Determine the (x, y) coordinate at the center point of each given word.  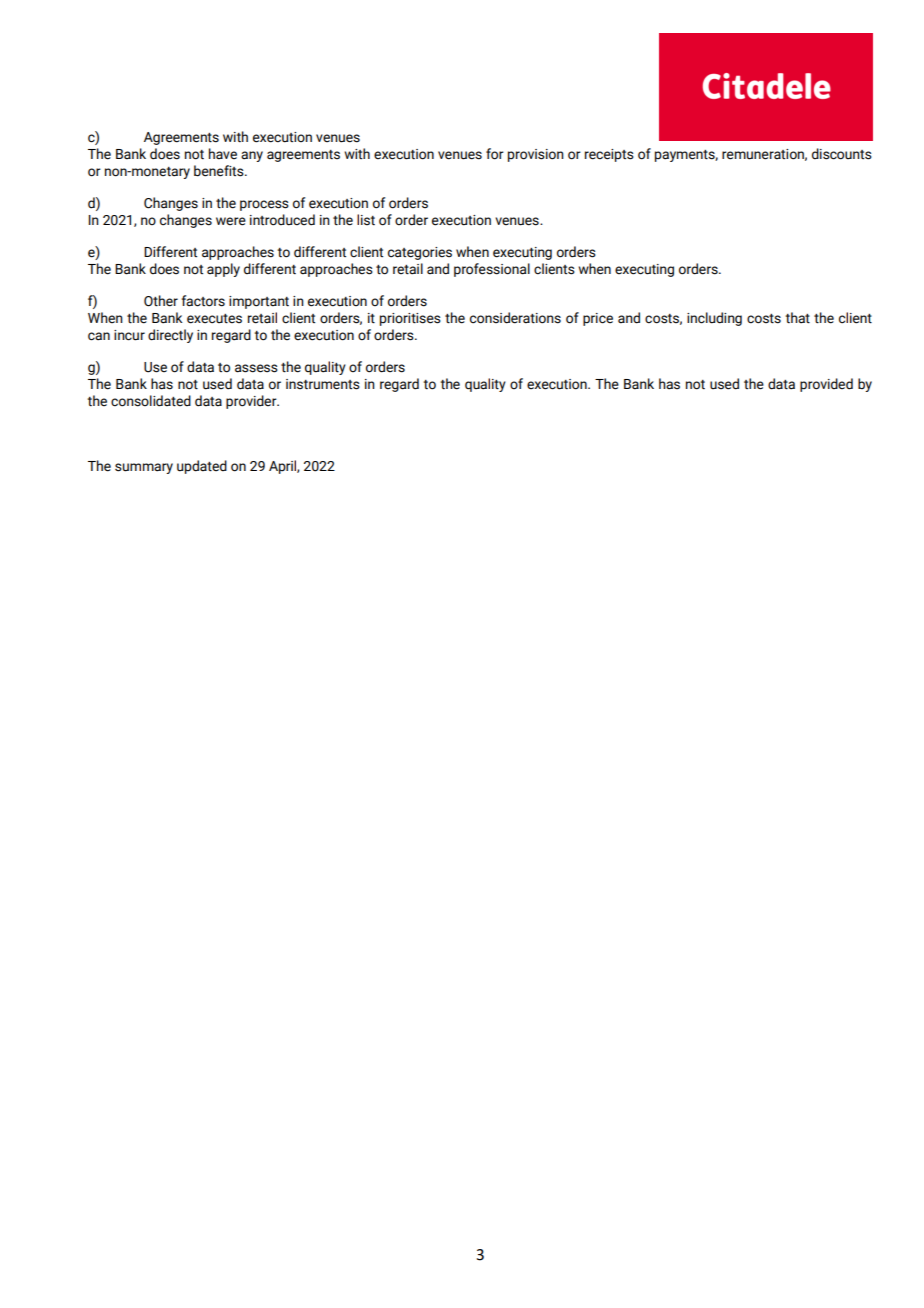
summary (144, 468)
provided (826, 385)
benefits (220, 171)
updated (202, 467)
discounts (842, 154)
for (495, 154)
